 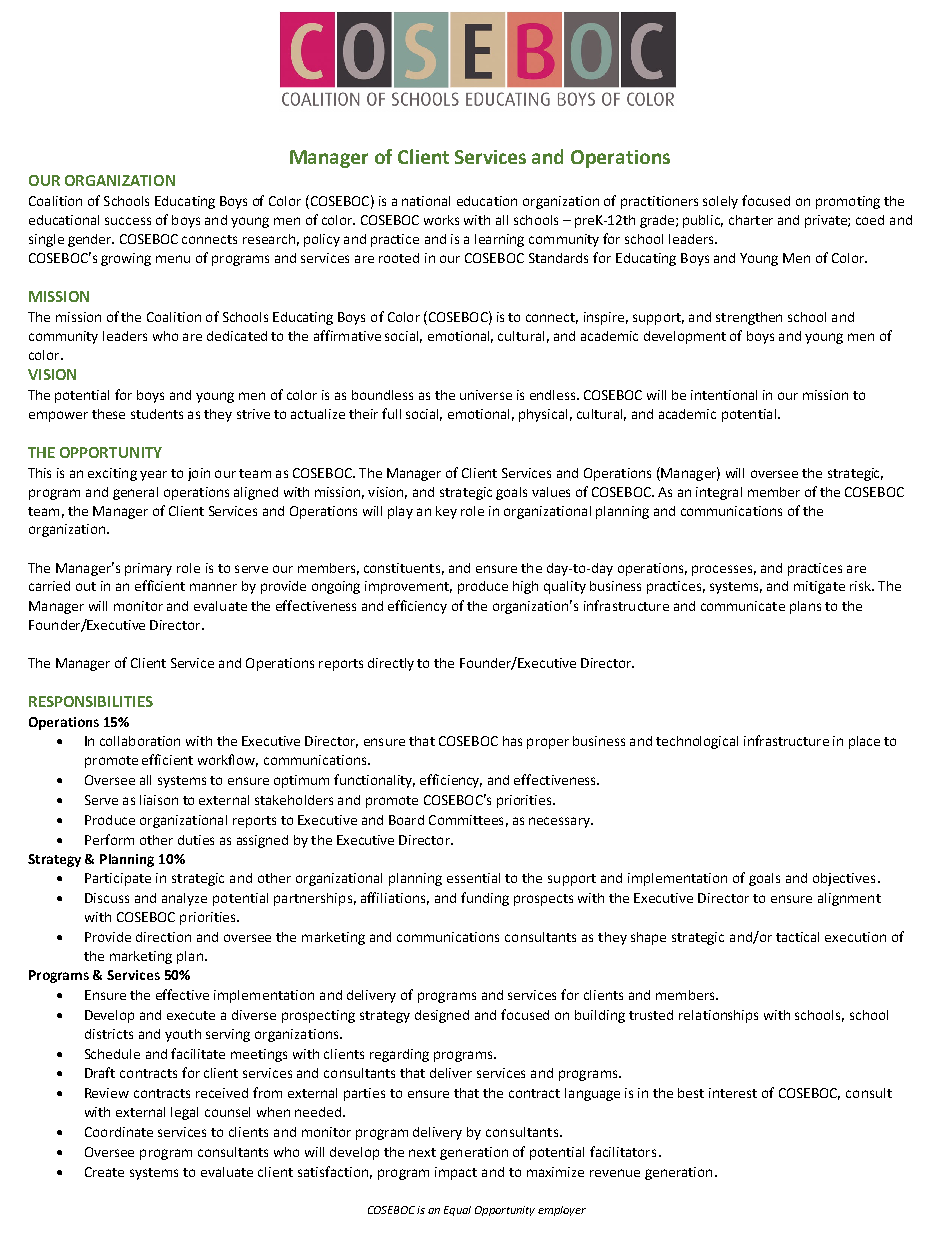 What do you see at coordinates (441, 220) in the document?
I see `works` at bounding box center [441, 220].
